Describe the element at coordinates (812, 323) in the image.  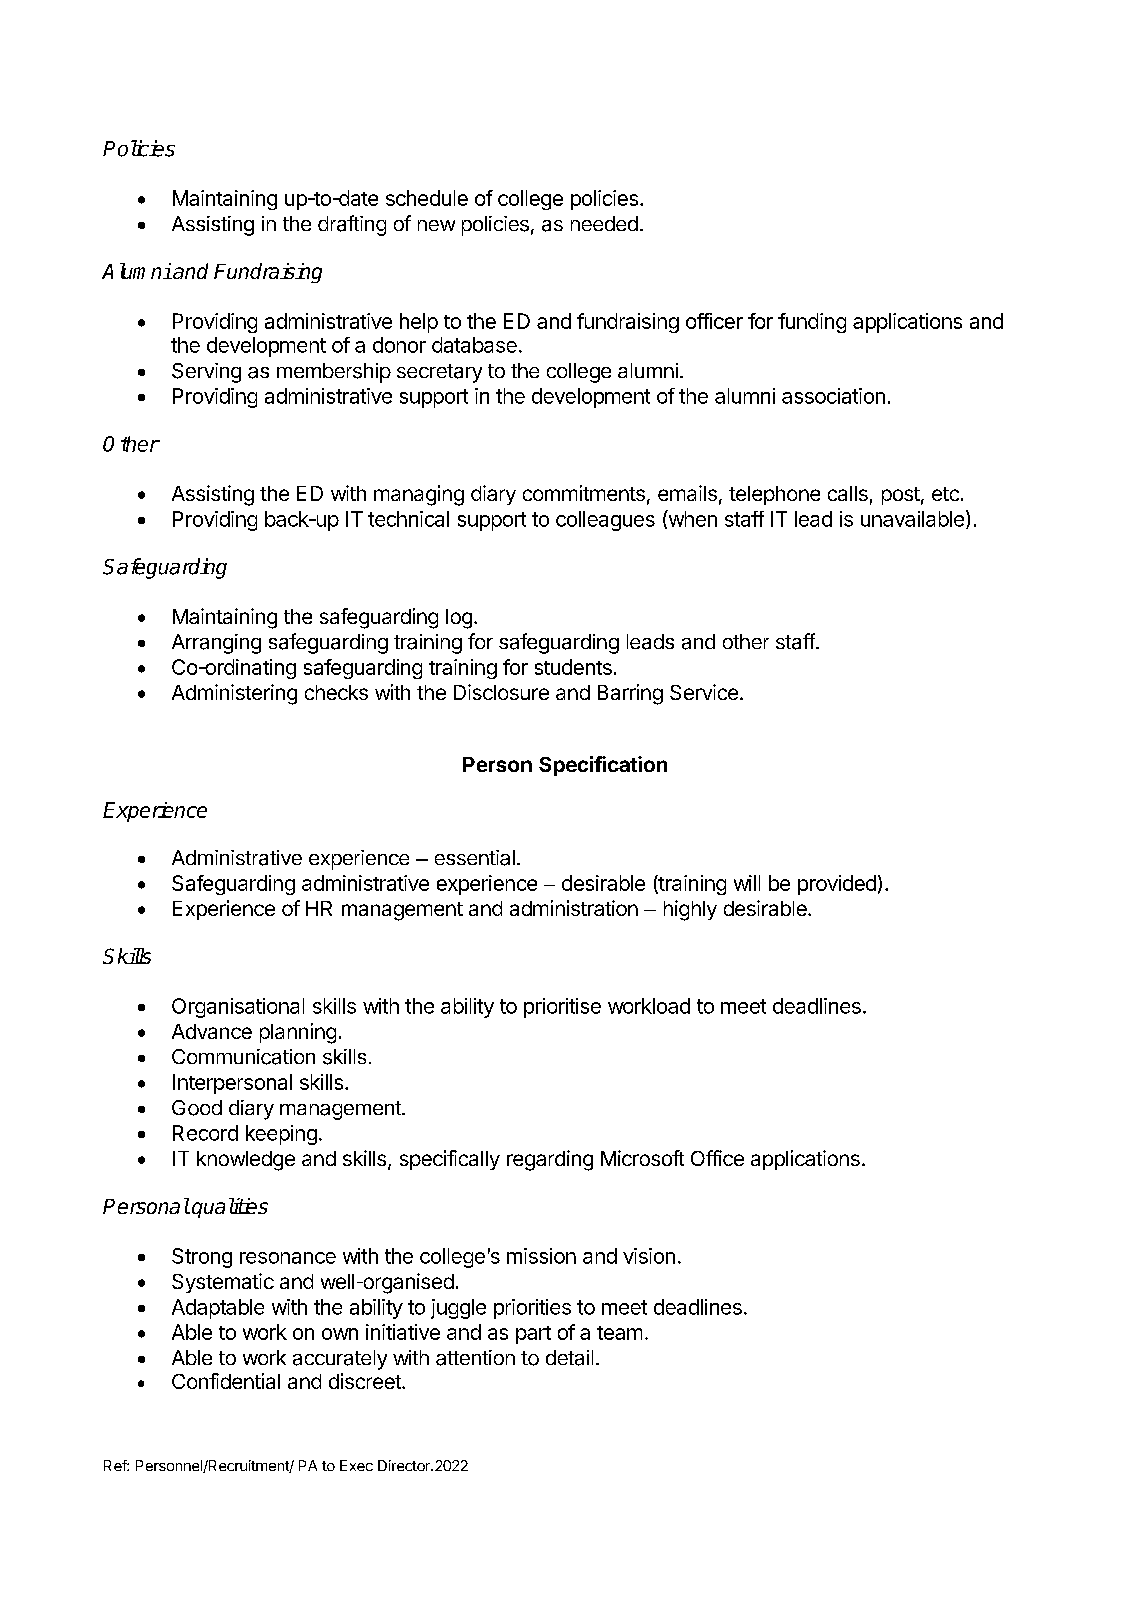
I see `funding` at that location.
